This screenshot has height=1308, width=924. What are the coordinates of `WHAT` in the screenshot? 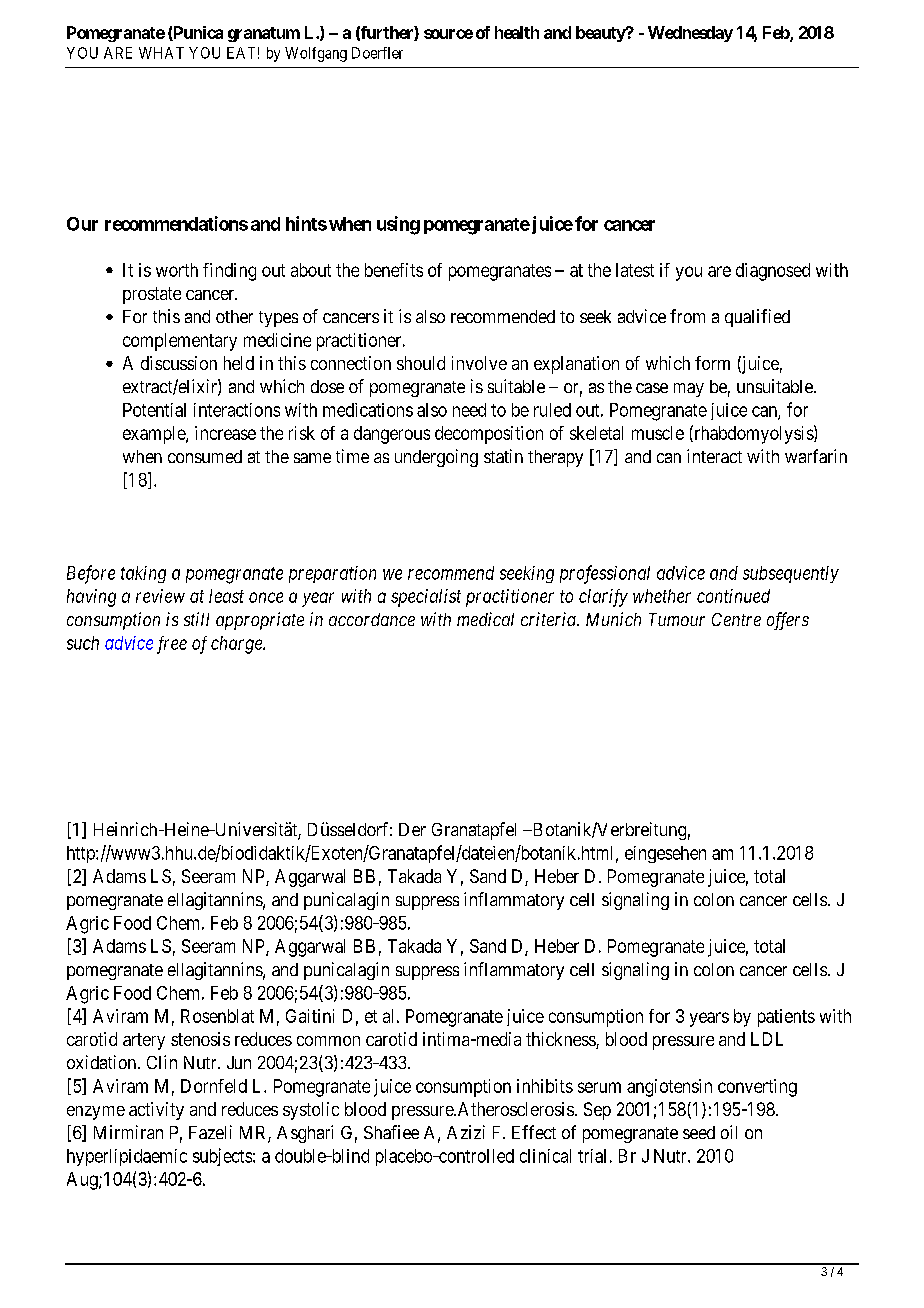 It's located at (161, 53).
